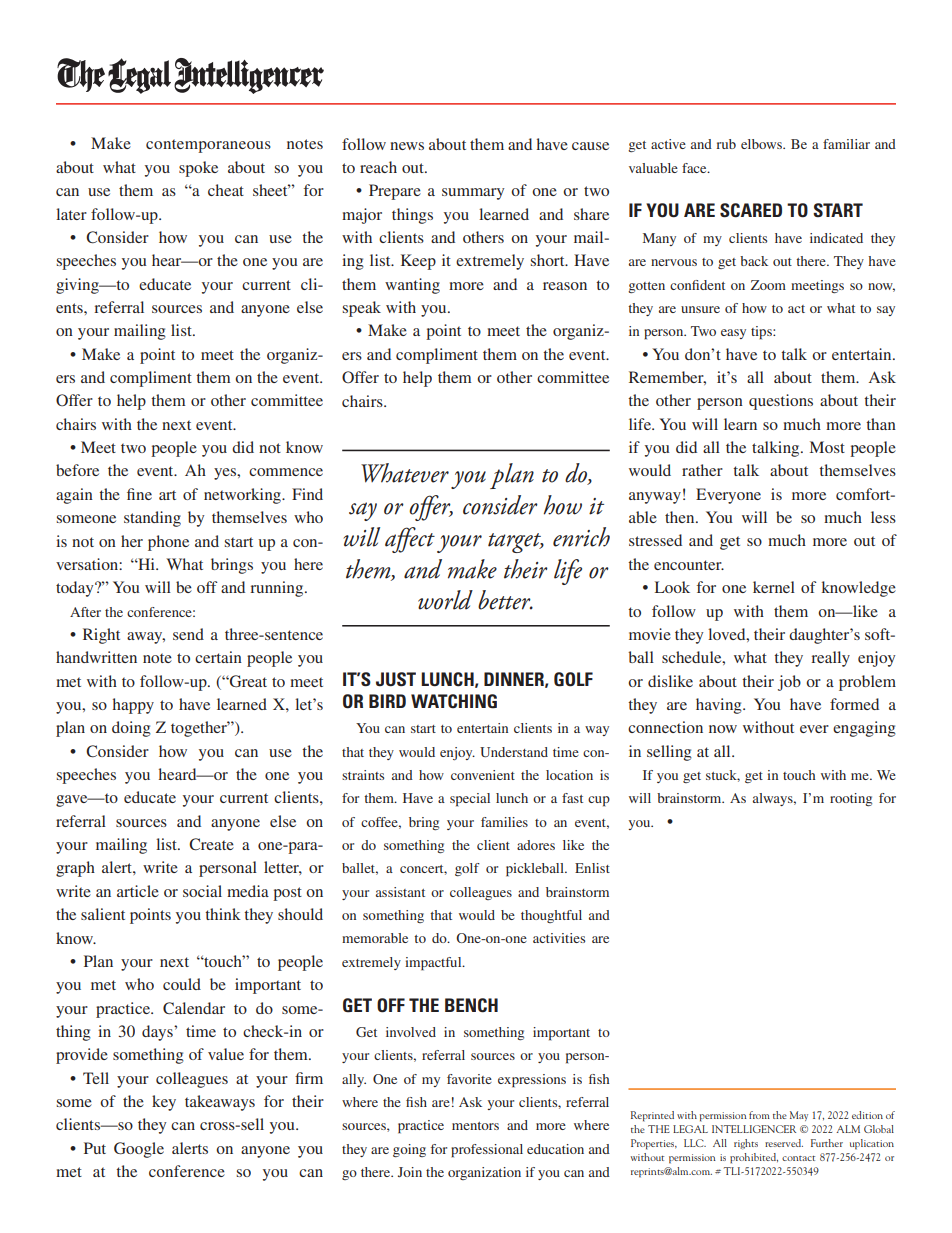 This document has width=952, height=1233. What do you see at coordinates (473, 194) in the document?
I see `summary` at bounding box center [473, 194].
